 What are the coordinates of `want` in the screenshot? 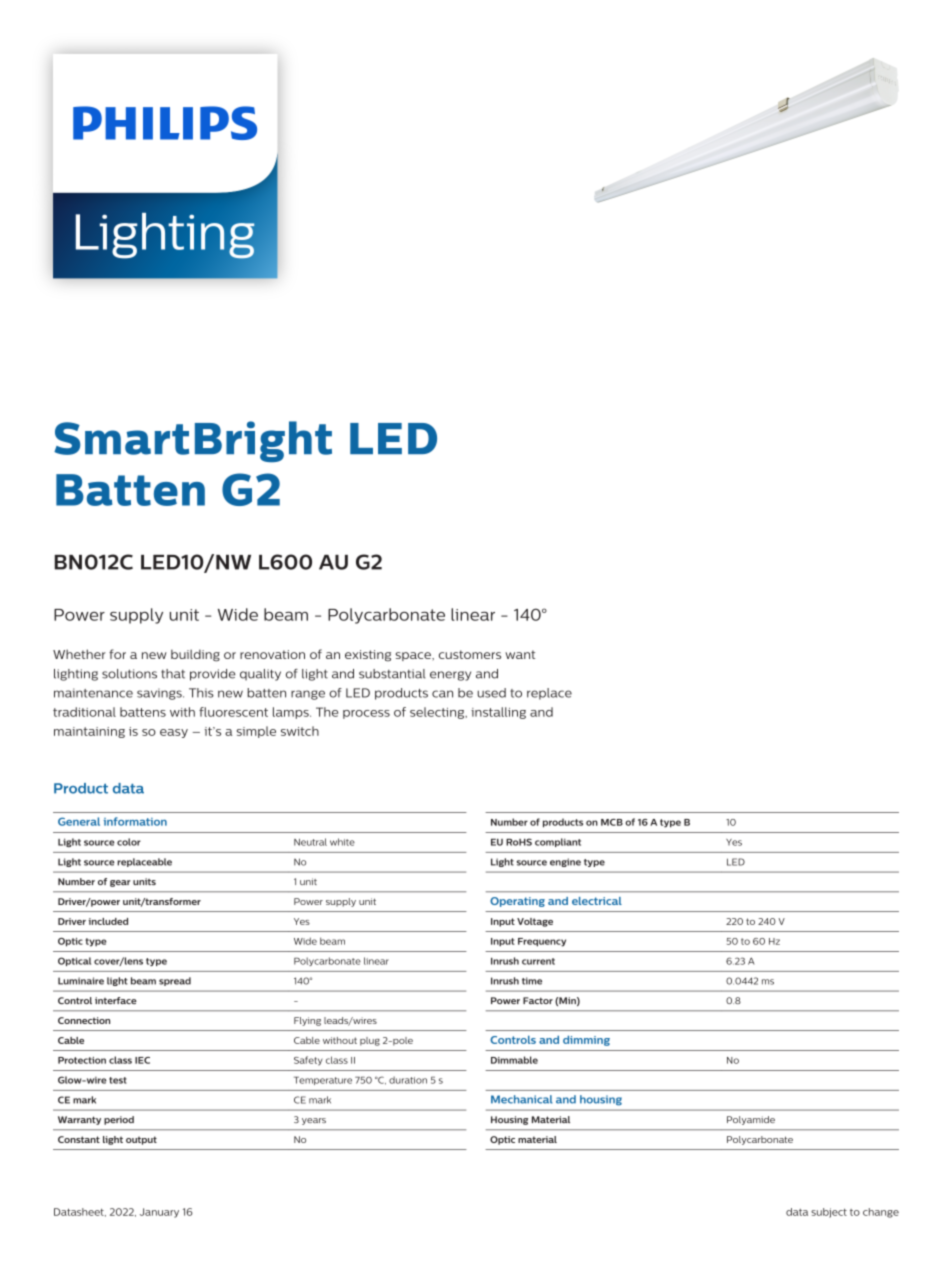 It's located at (520, 654).
